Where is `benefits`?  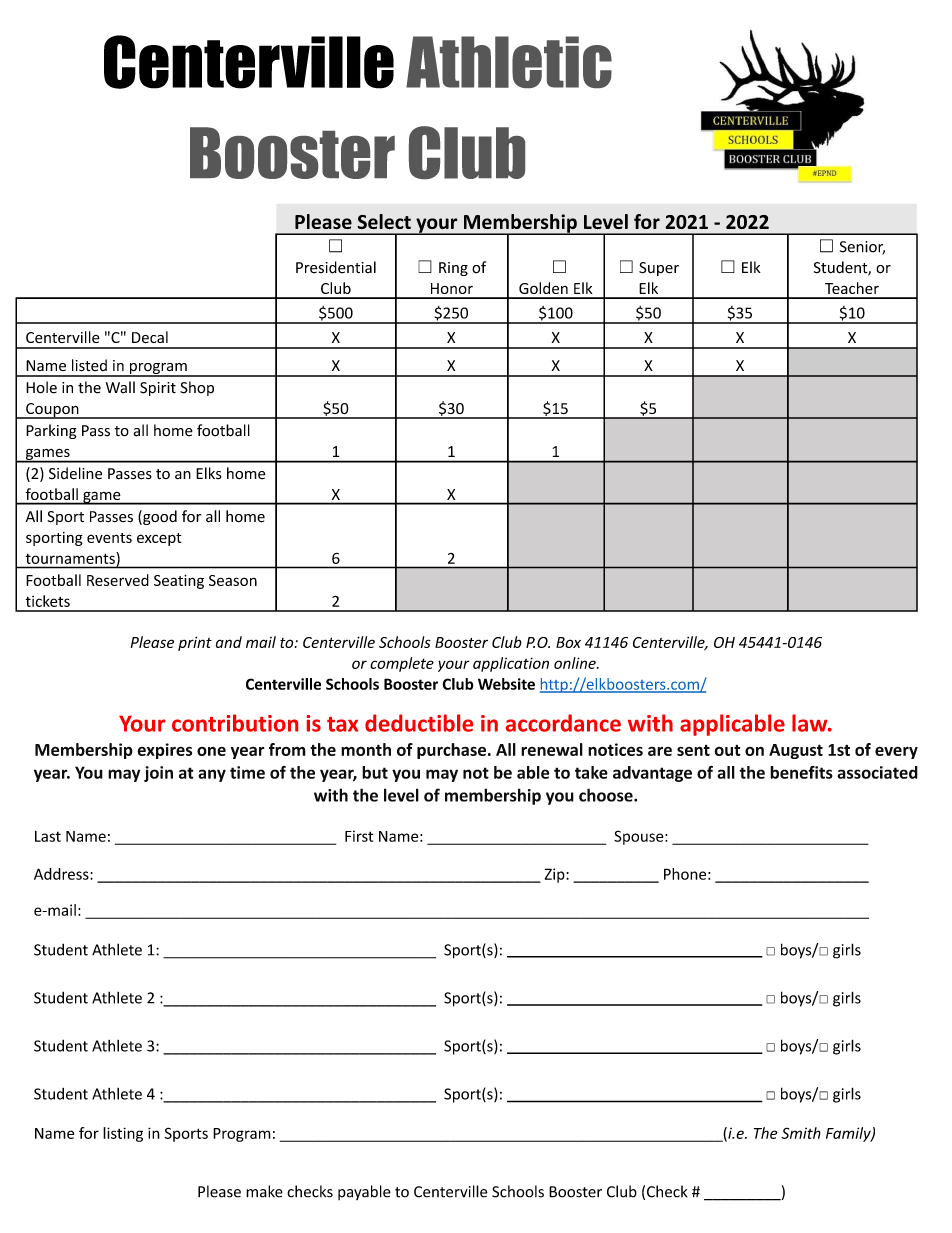 benefits is located at coordinates (801, 772).
